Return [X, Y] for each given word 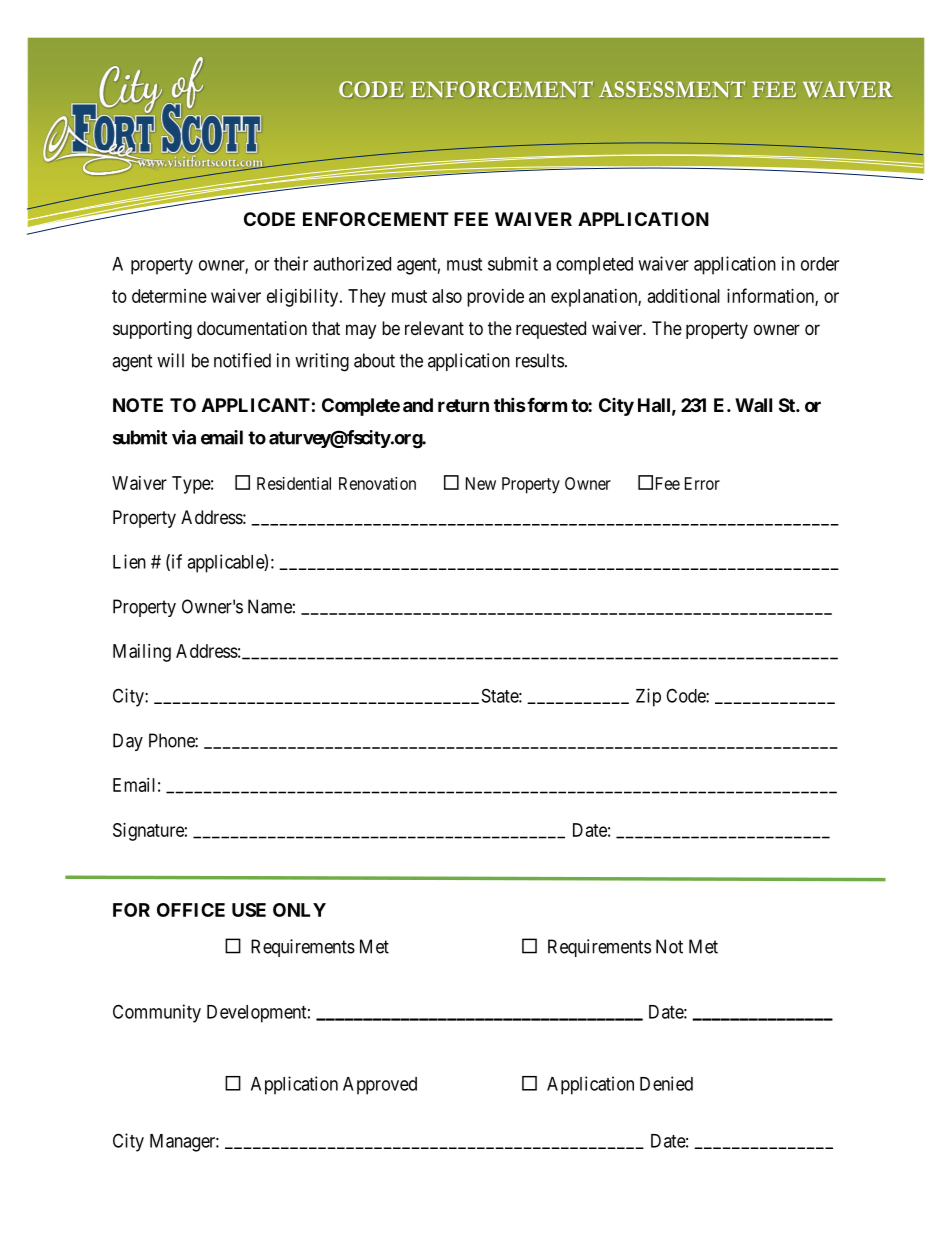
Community [157, 1013]
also [447, 296]
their [291, 263]
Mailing [142, 653]
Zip [648, 697]
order [820, 264]
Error [702, 483]
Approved [380, 1086]
